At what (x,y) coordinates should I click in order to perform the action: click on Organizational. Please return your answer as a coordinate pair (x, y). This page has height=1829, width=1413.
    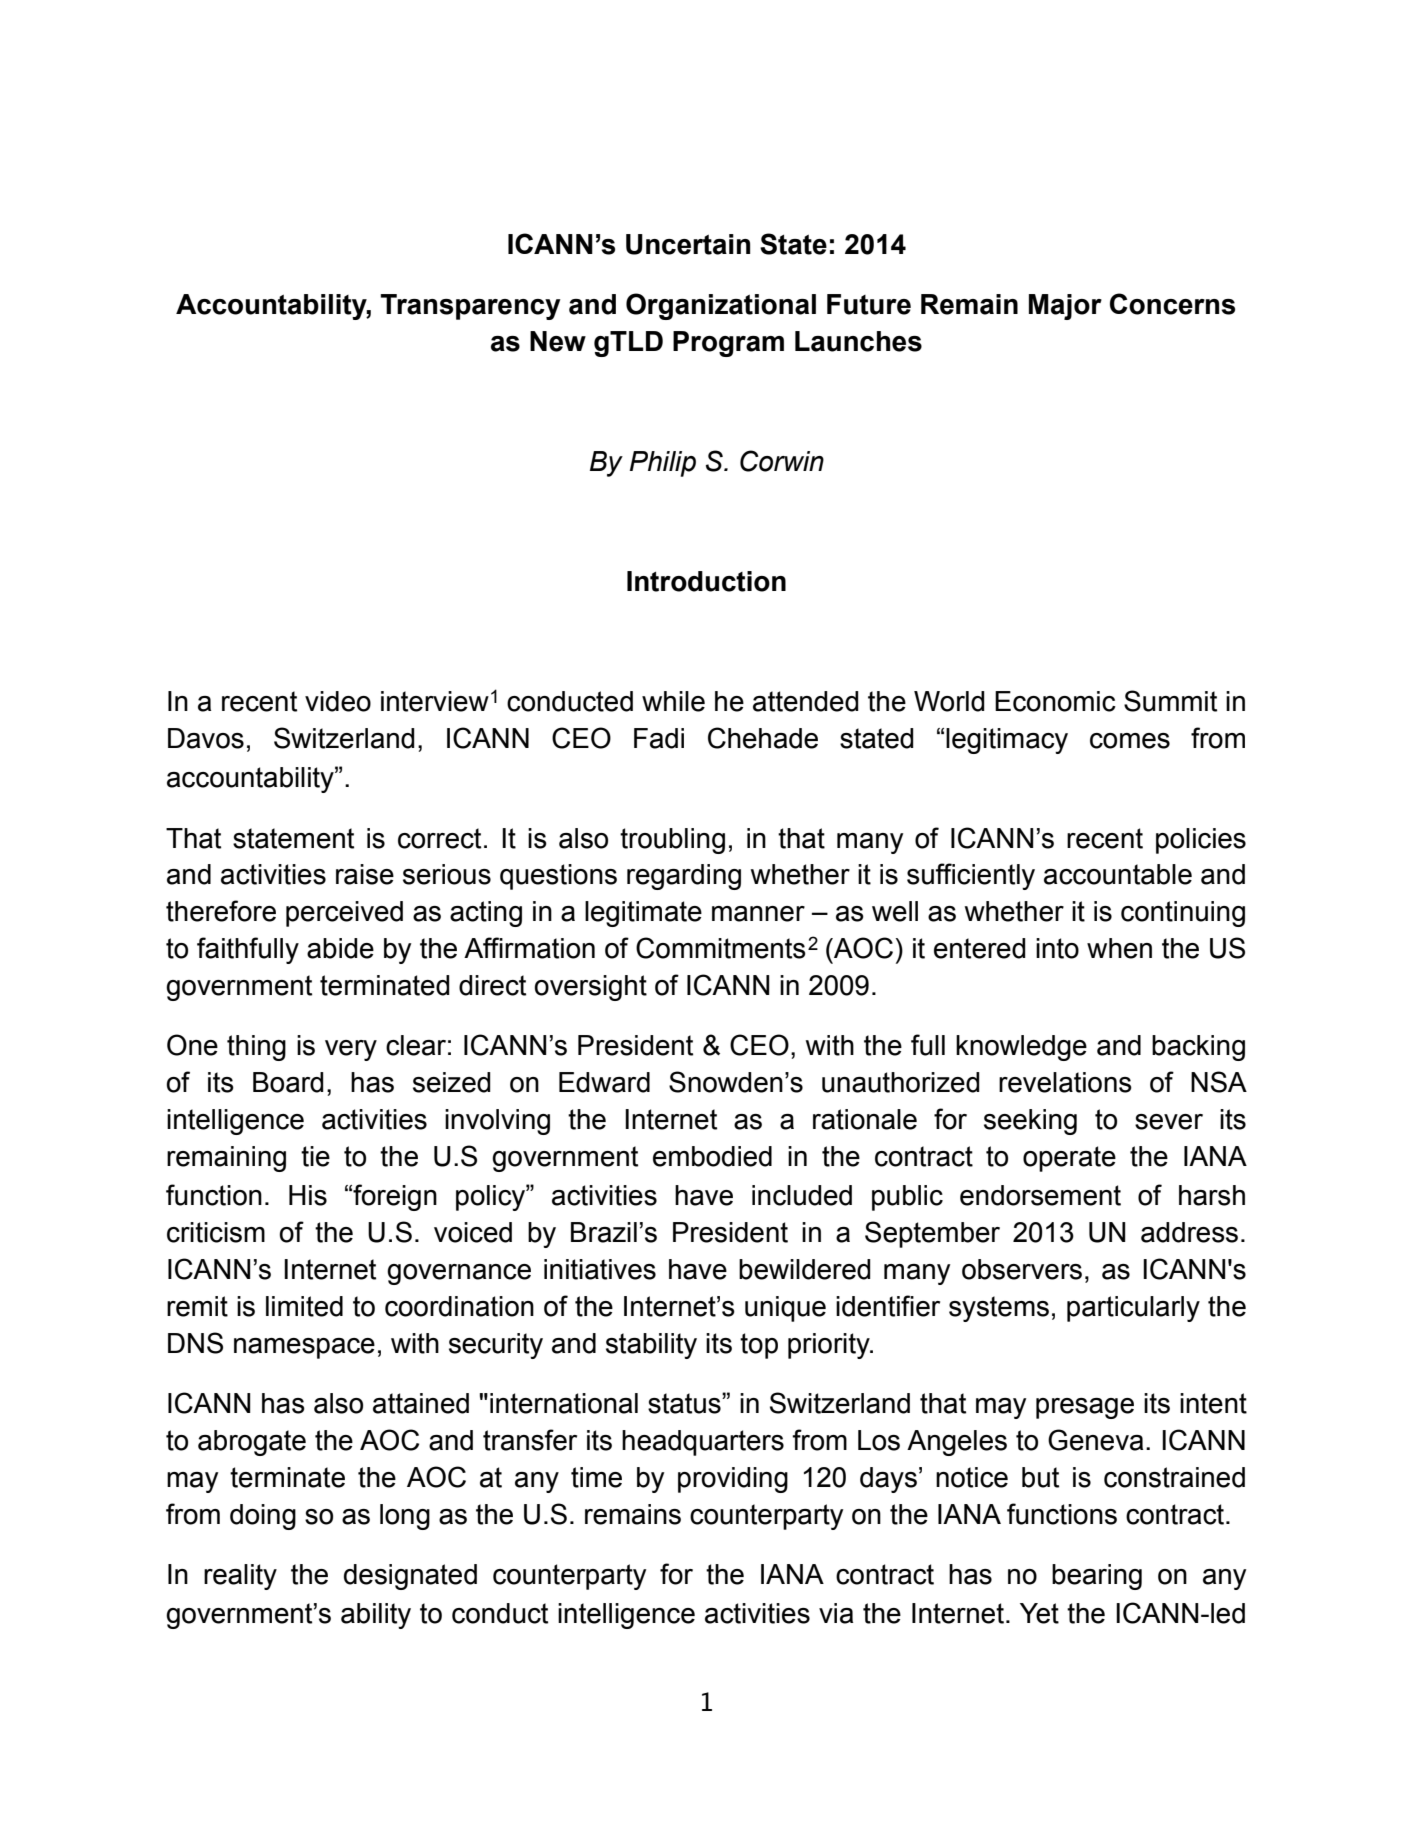
    Looking at the image, I should click on (721, 306).
